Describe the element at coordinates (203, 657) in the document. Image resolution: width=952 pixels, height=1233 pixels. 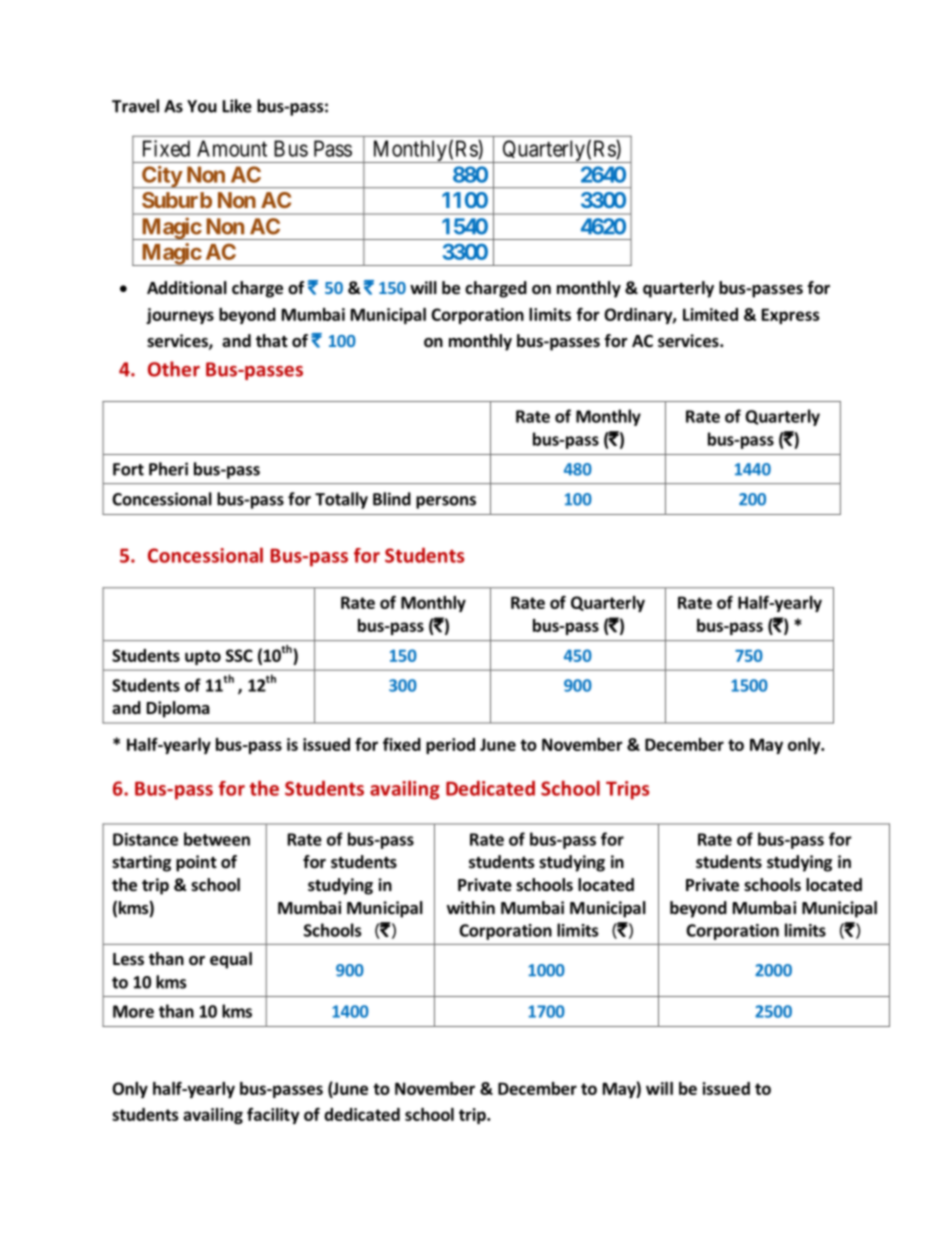
I see `upto` at that location.
